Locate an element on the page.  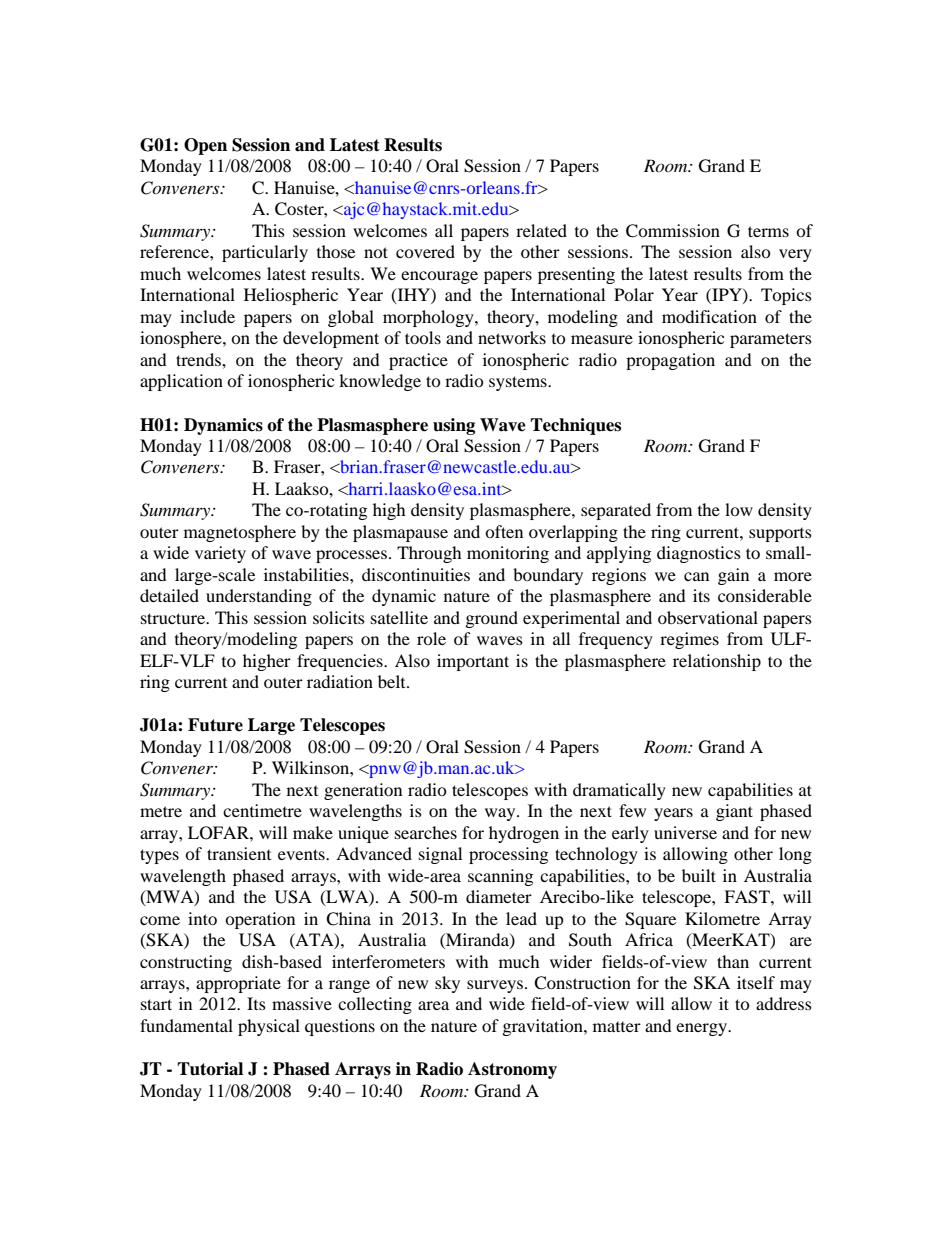
transient is located at coordinates (239, 853).
